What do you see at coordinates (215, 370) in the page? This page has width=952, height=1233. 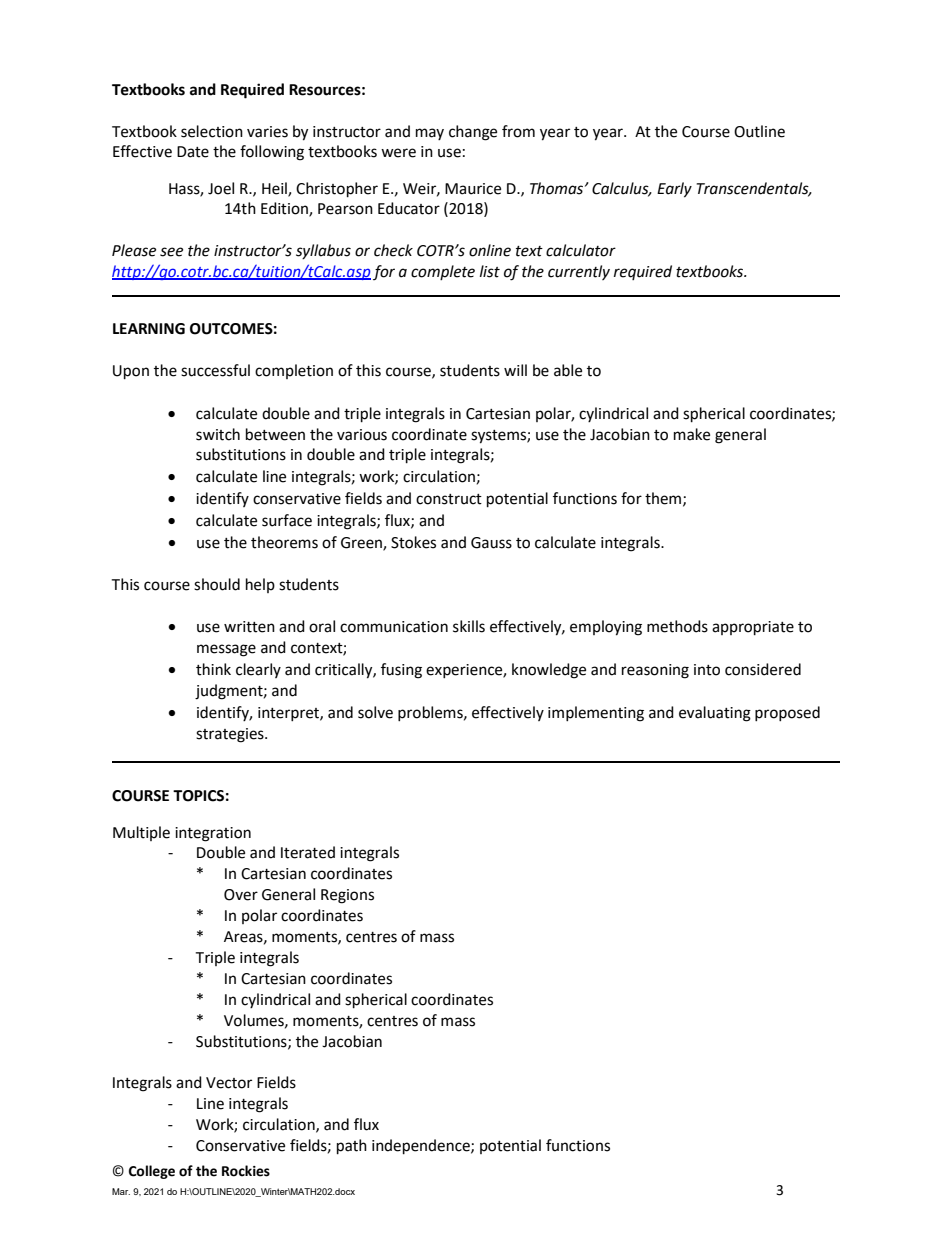 I see `successful` at bounding box center [215, 370].
